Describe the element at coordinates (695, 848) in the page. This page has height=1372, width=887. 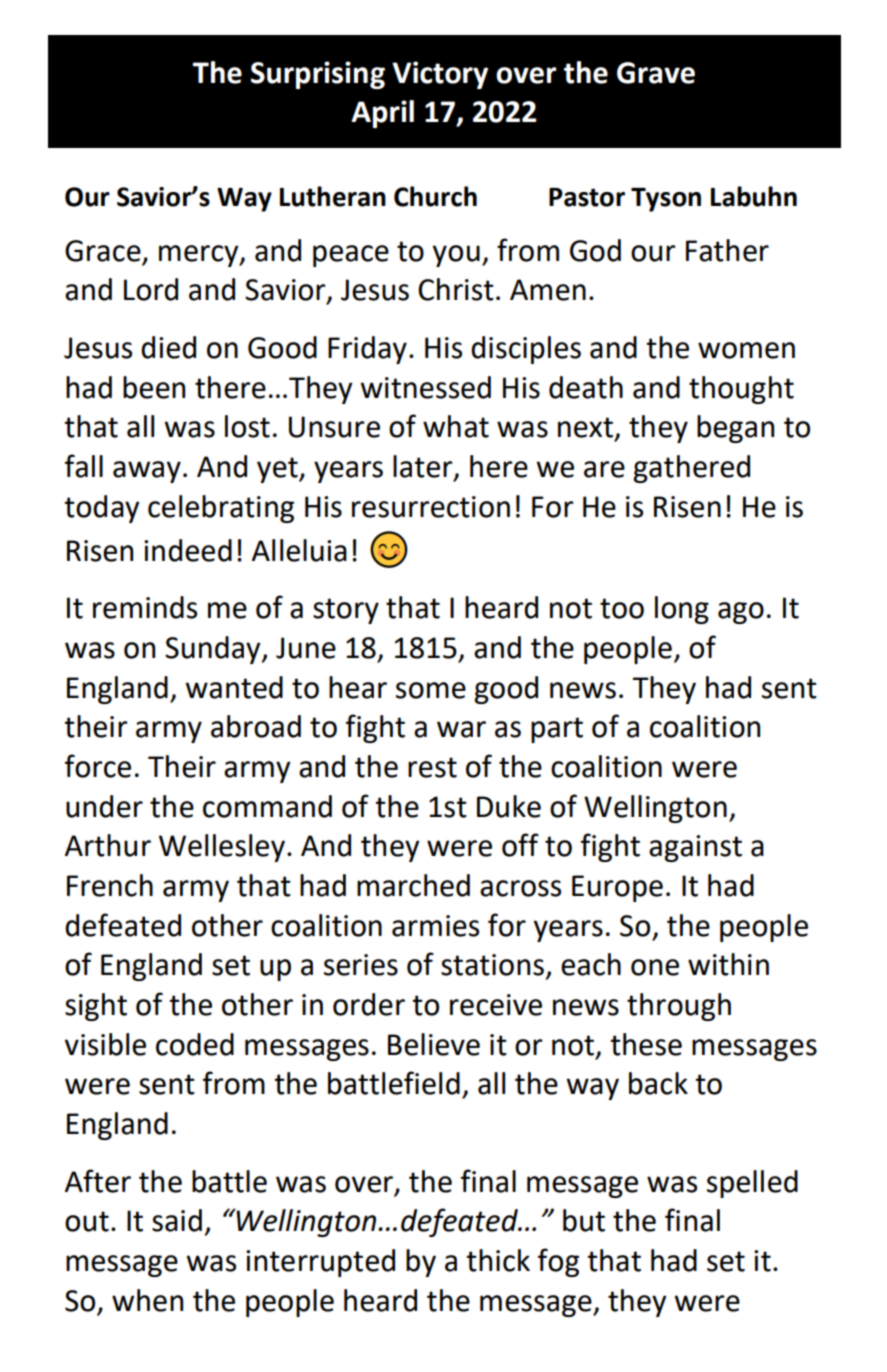
I see `against` at that location.
